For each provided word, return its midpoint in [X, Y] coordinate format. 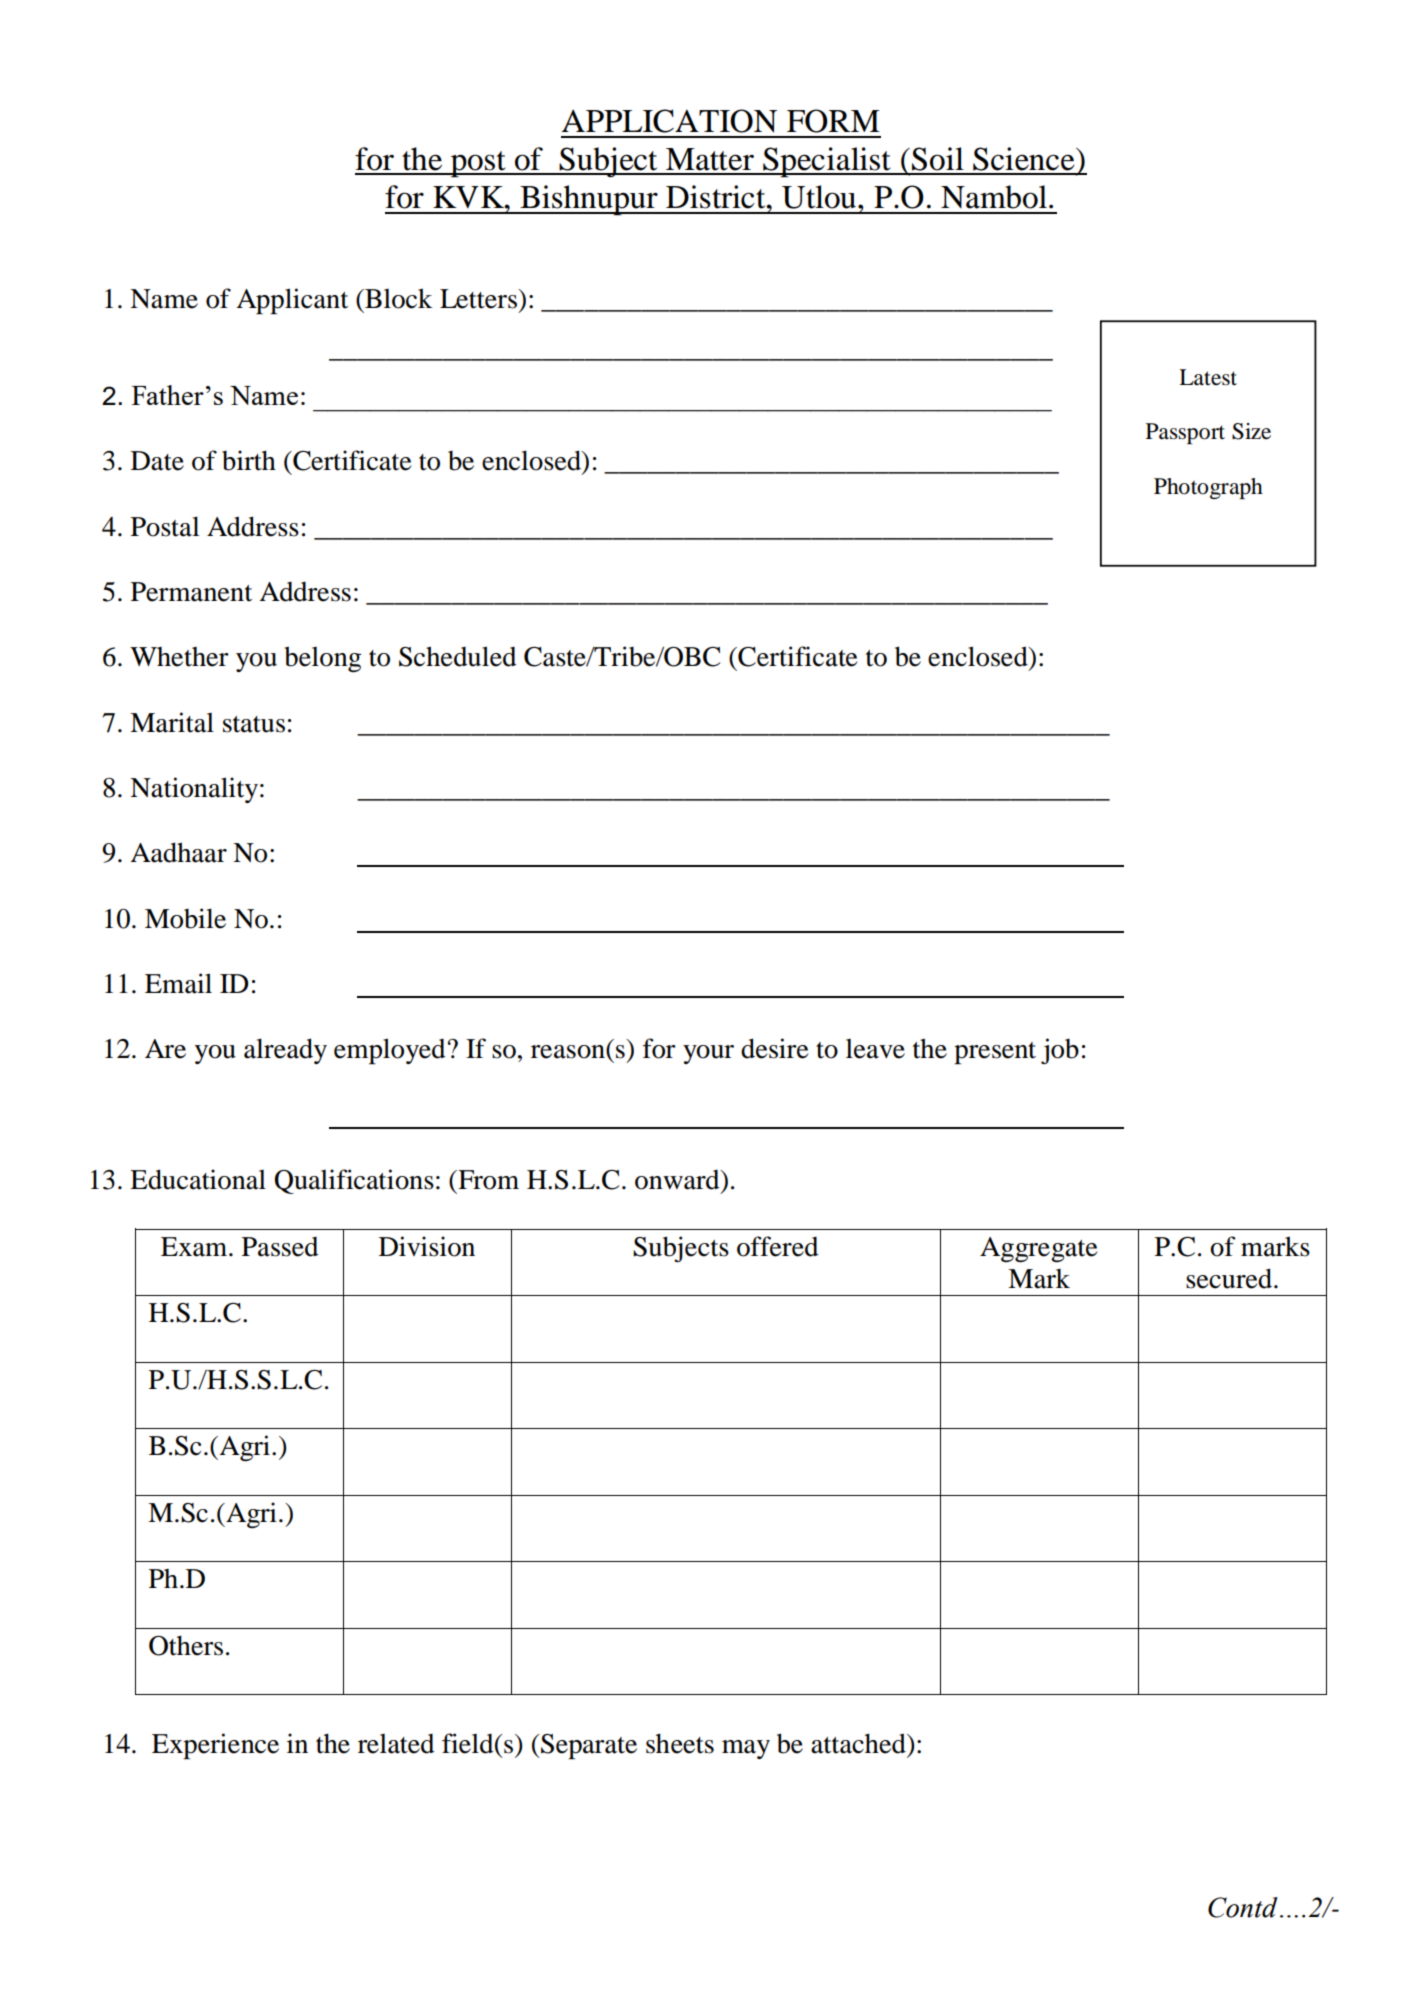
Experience [215, 1746]
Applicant [292, 301]
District [717, 197]
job [1060, 1051]
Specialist [827, 162]
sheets [680, 1743]
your [708, 1054]
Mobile [185, 918]
